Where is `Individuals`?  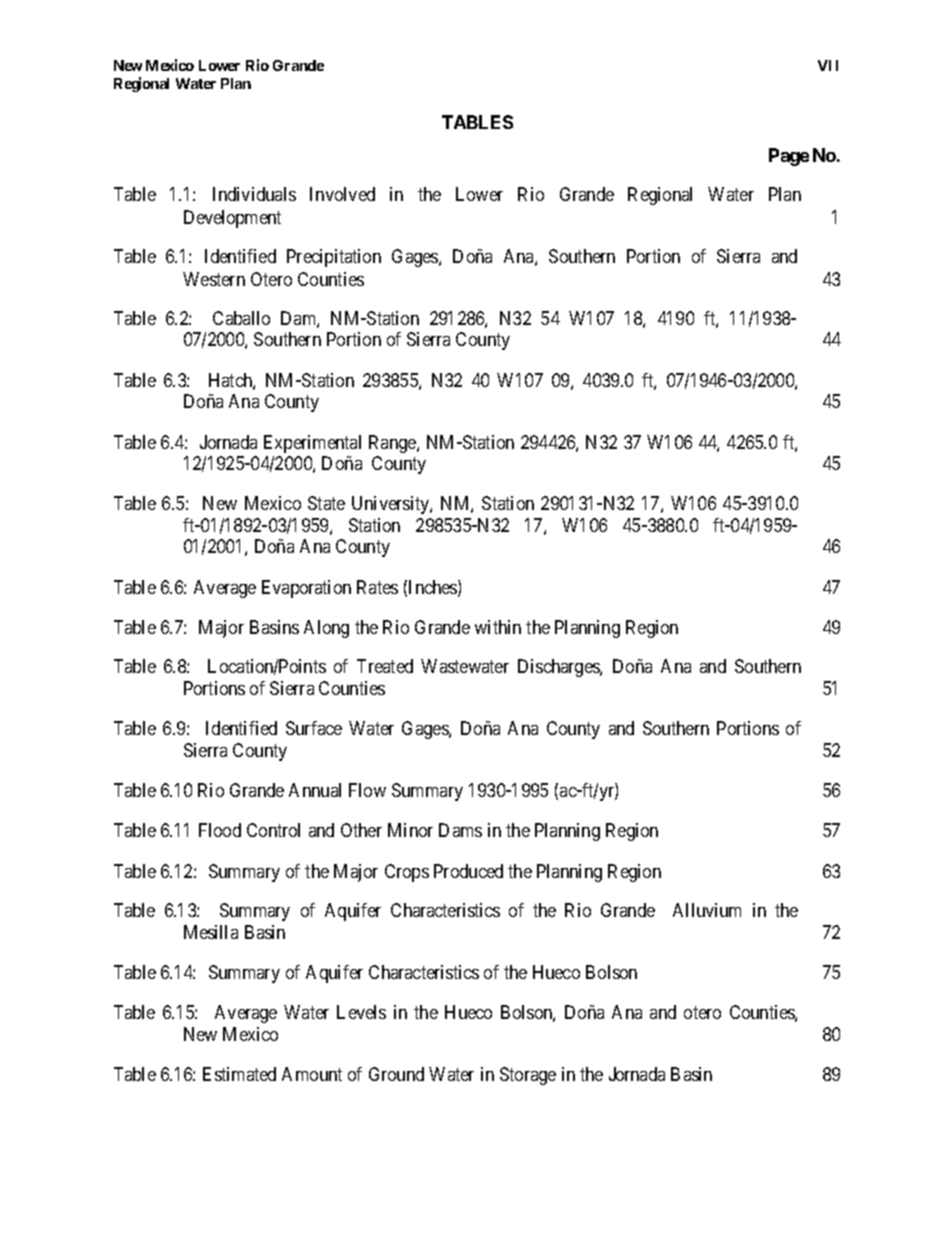 Individuals is located at coordinates (254, 194).
